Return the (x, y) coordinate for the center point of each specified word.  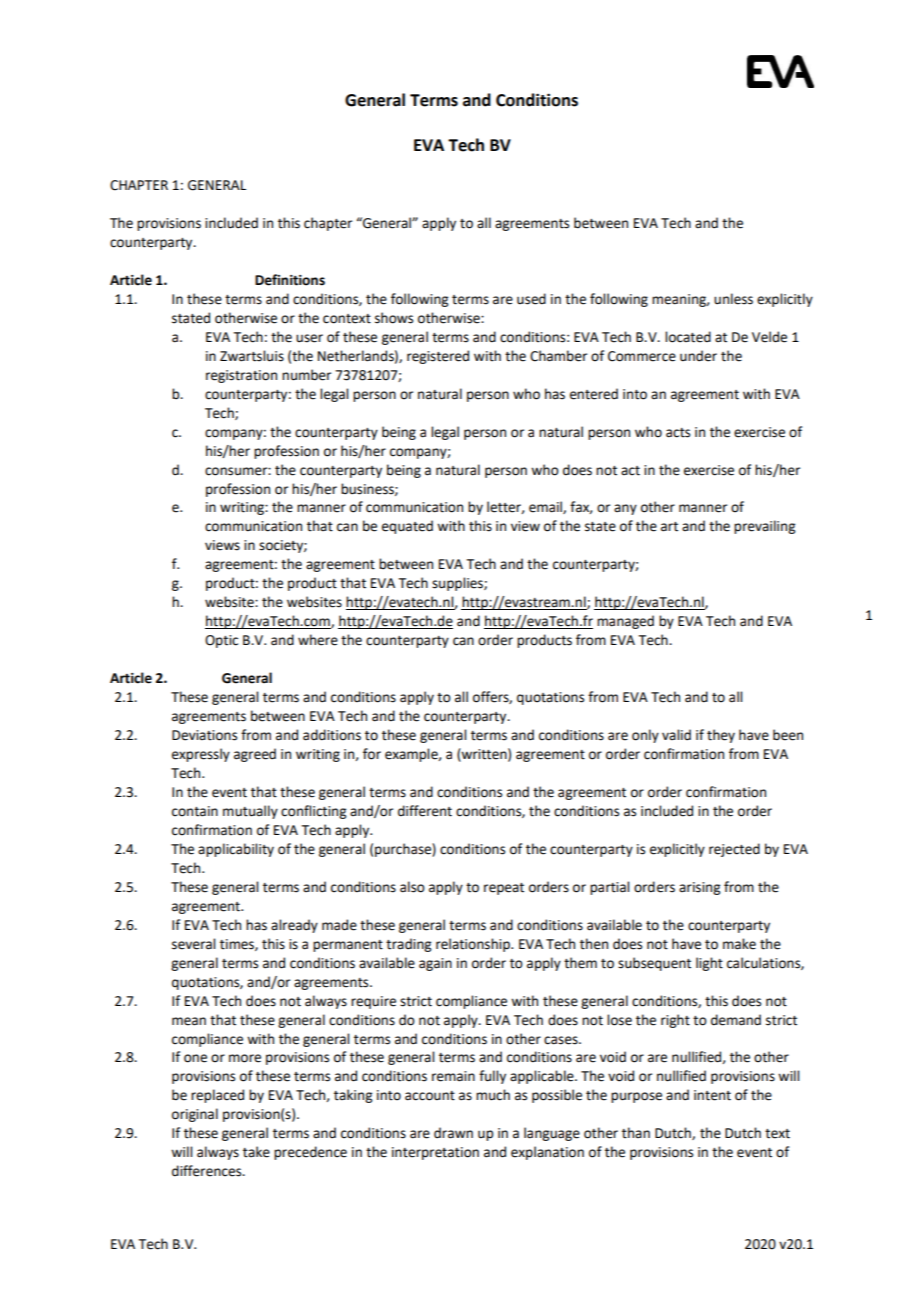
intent (712, 1095)
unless (733, 299)
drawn (453, 1133)
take (256, 1152)
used (531, 299)
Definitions (290, 280)
